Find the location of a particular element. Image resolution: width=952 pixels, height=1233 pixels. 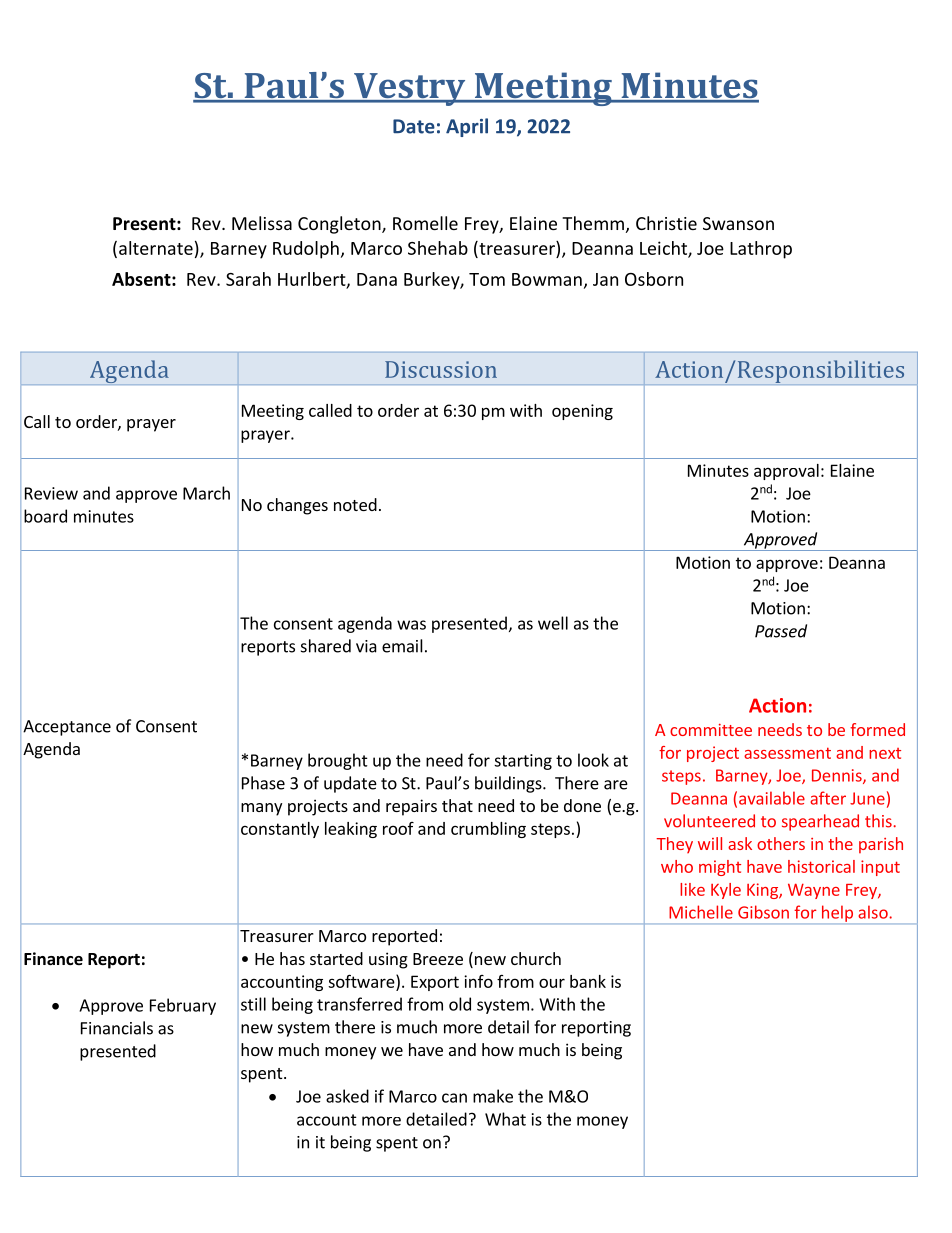

Swanson is located at coordinates (738, 223).
